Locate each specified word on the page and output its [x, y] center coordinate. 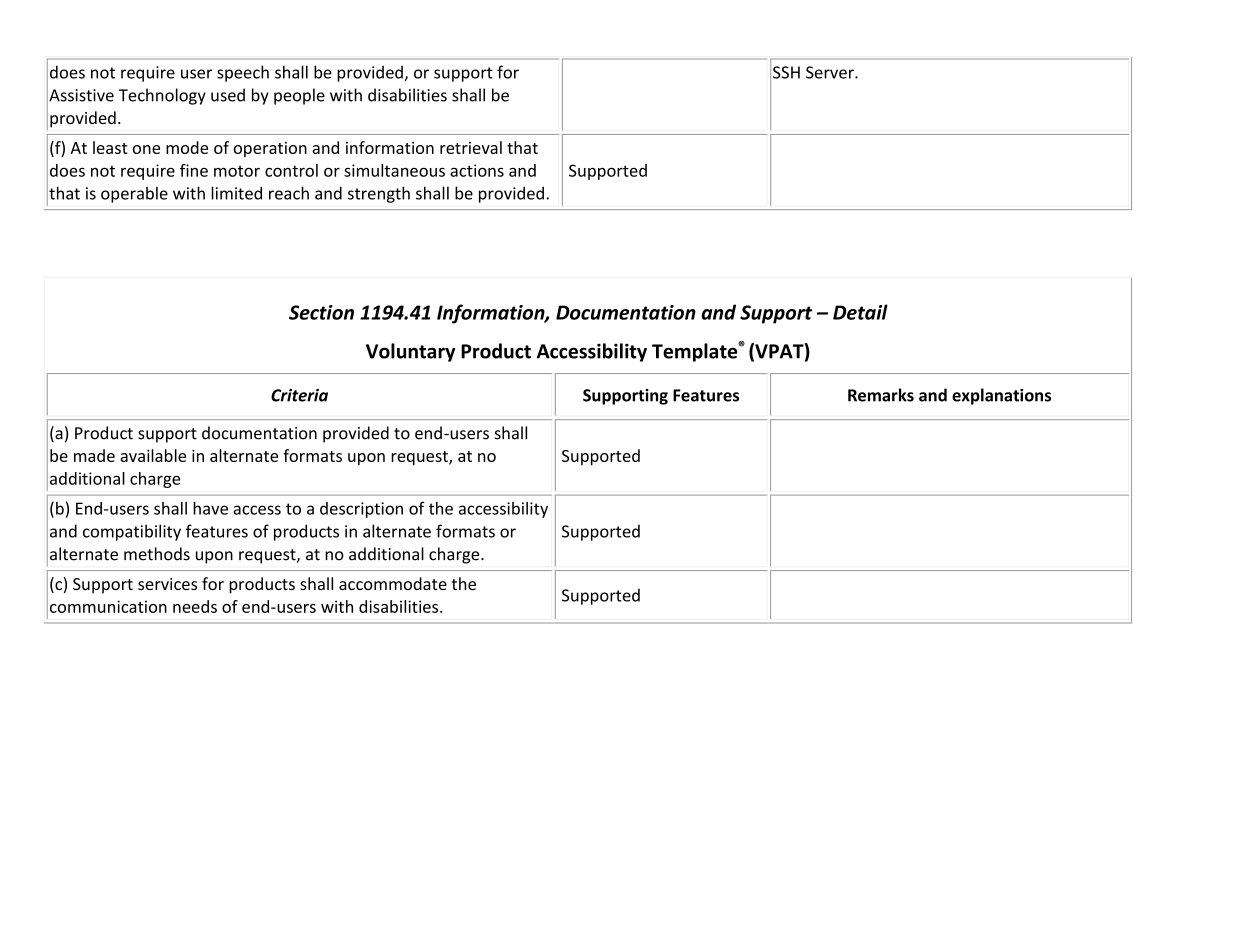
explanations [1001, 396]
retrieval [471, 147]
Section [321, 312]
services [167, 584]
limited [236, 193]
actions [477, 170]
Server [831, 72]
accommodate [393, 583]
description [361, 510]
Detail [860, 312]
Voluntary [410, 352]
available [153, 455]
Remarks [881, 395]
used [228, 95]
